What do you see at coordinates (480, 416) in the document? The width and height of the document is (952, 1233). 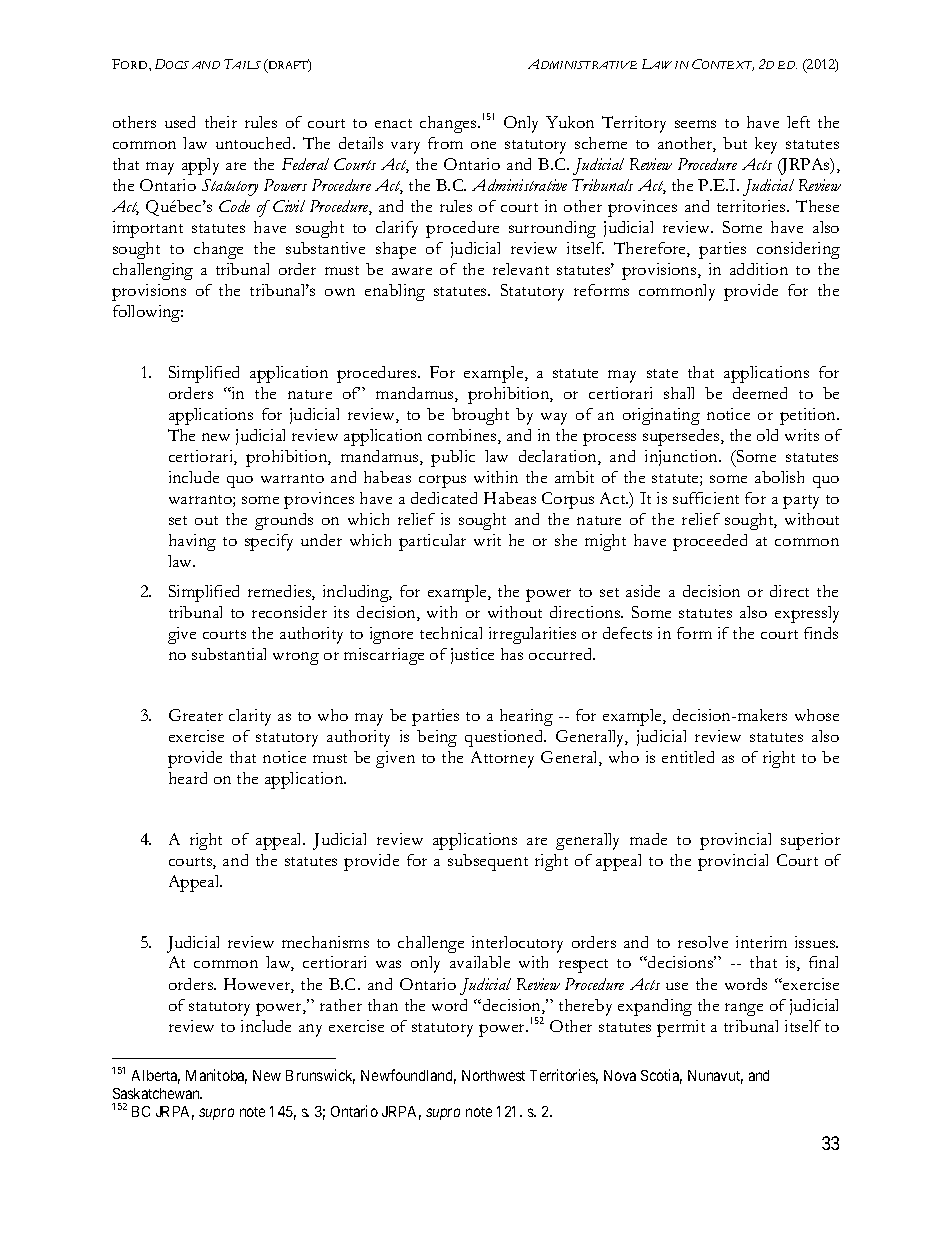 I see `brought` at bounding box center [480, 416].
